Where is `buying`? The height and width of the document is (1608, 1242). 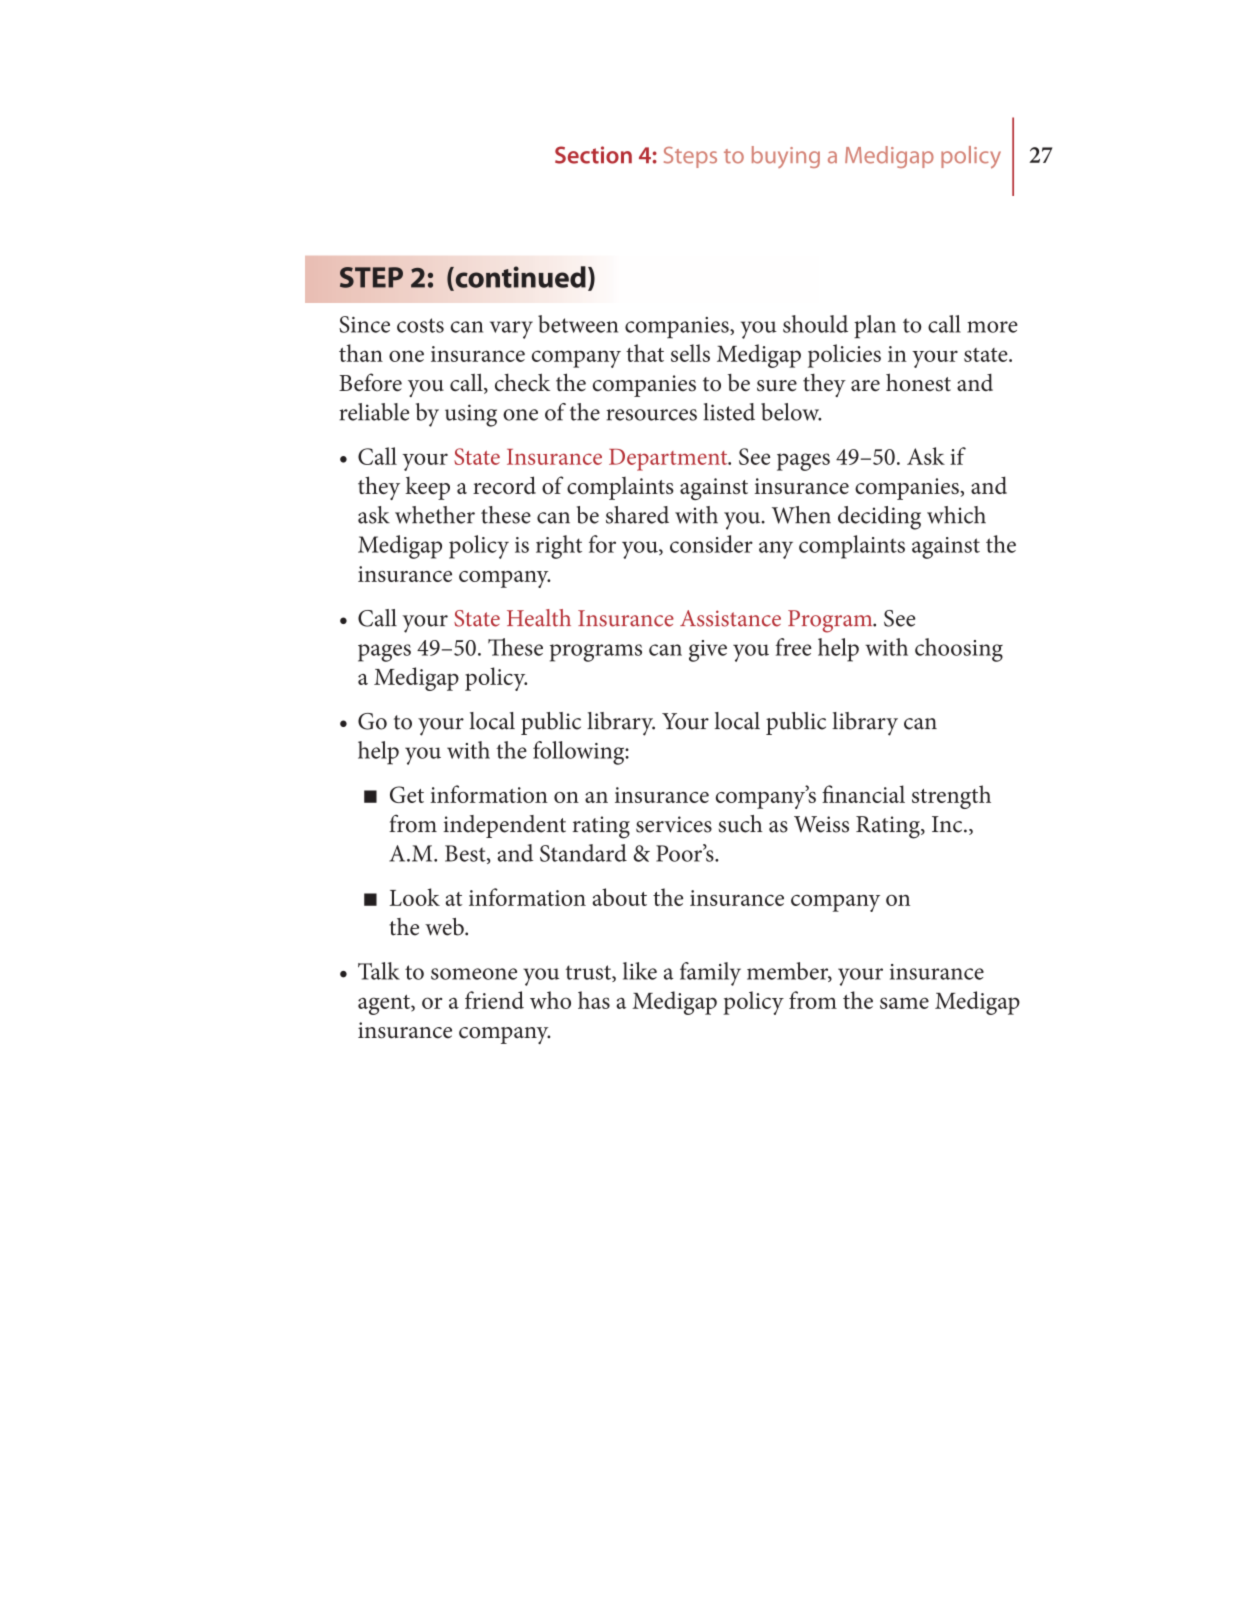 buying is located at coordinates (786, 157).
